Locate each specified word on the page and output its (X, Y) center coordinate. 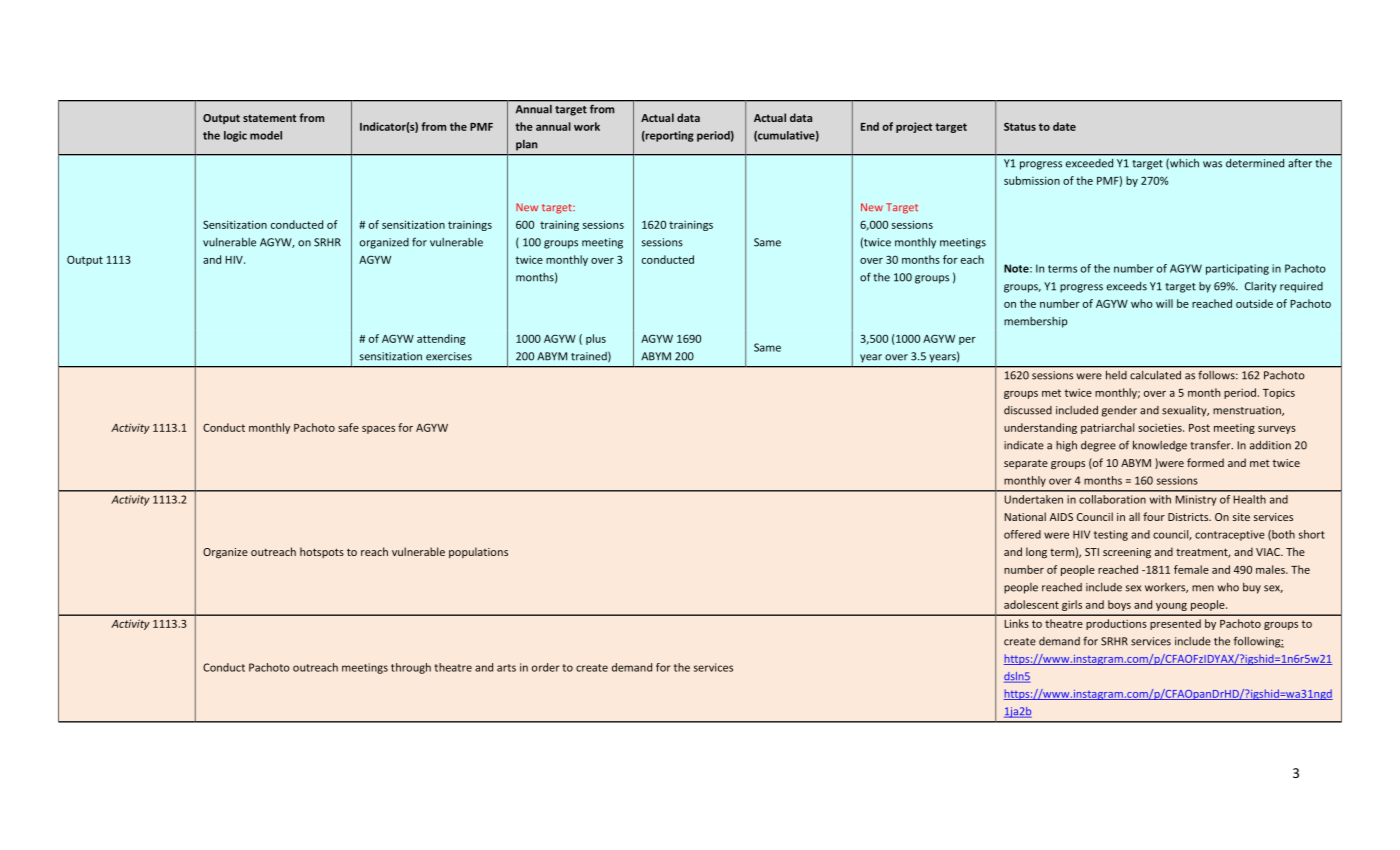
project (914, 127)
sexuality (1185, 411)
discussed (1028, 410)
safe (348, 427)
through (411, 668)
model (266, 135)
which (1183, 164)
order (546, 667)
